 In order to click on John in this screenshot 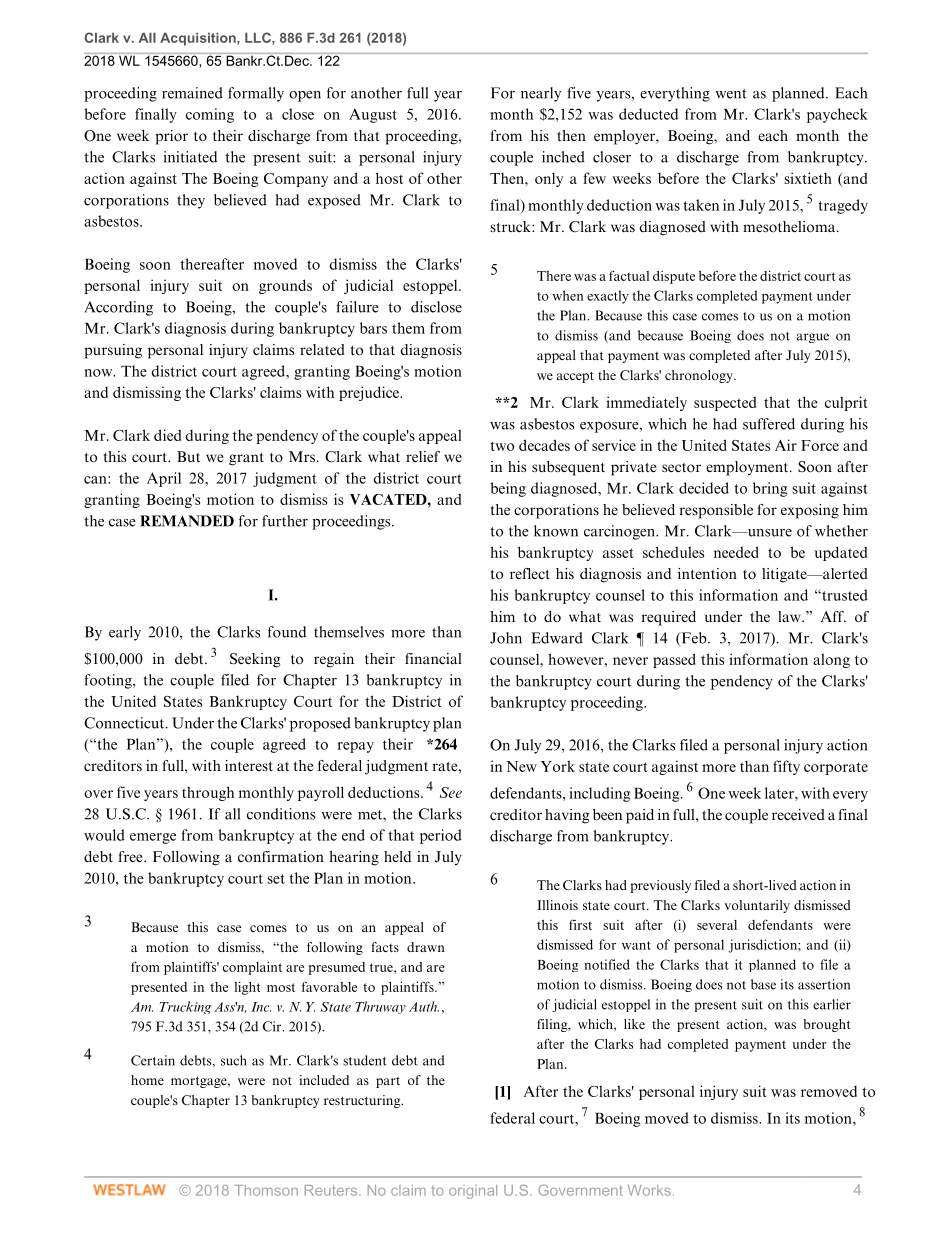, I will do `click(506, 638)`.
